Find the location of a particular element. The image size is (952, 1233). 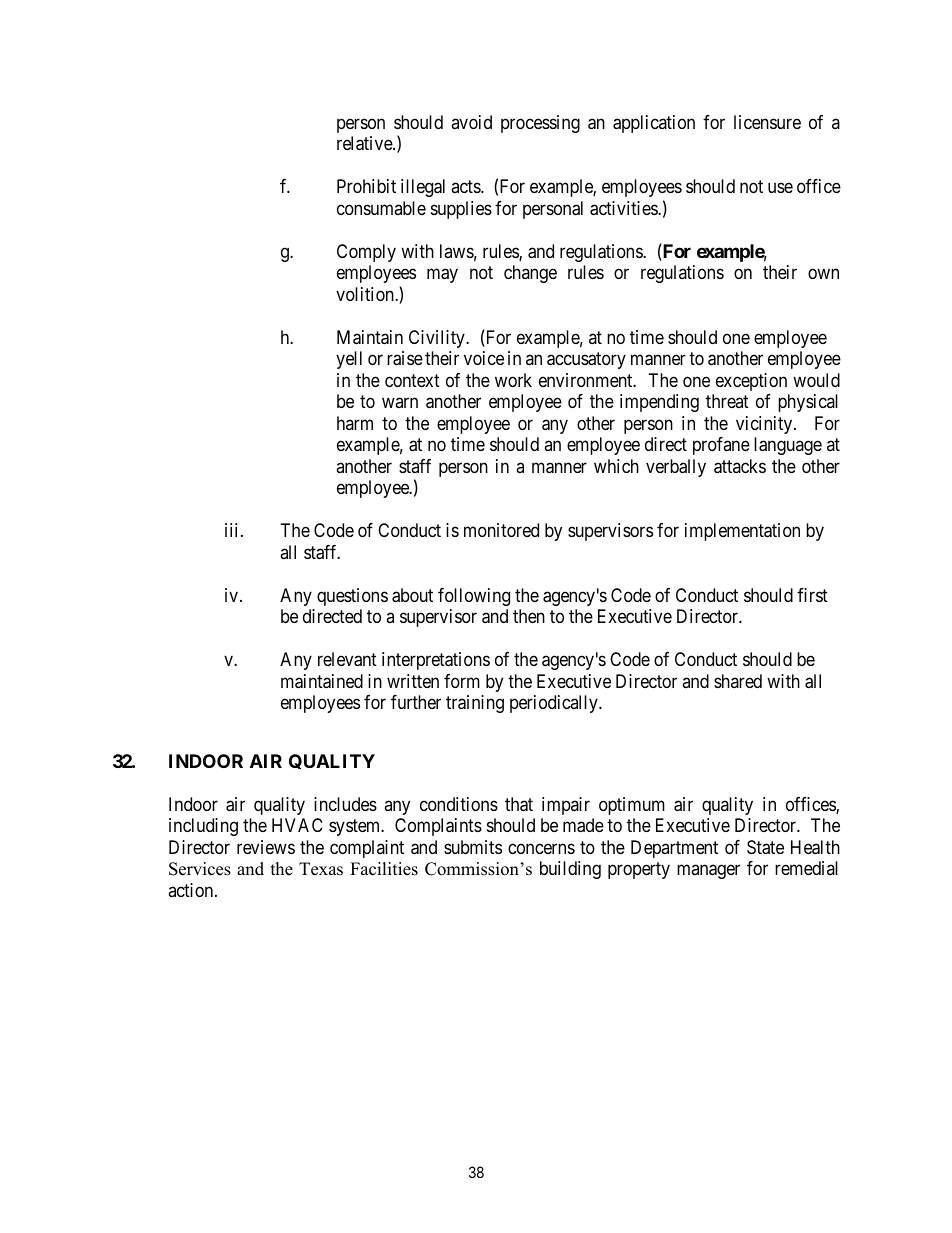

processing is located at coordinates (540, 124).
